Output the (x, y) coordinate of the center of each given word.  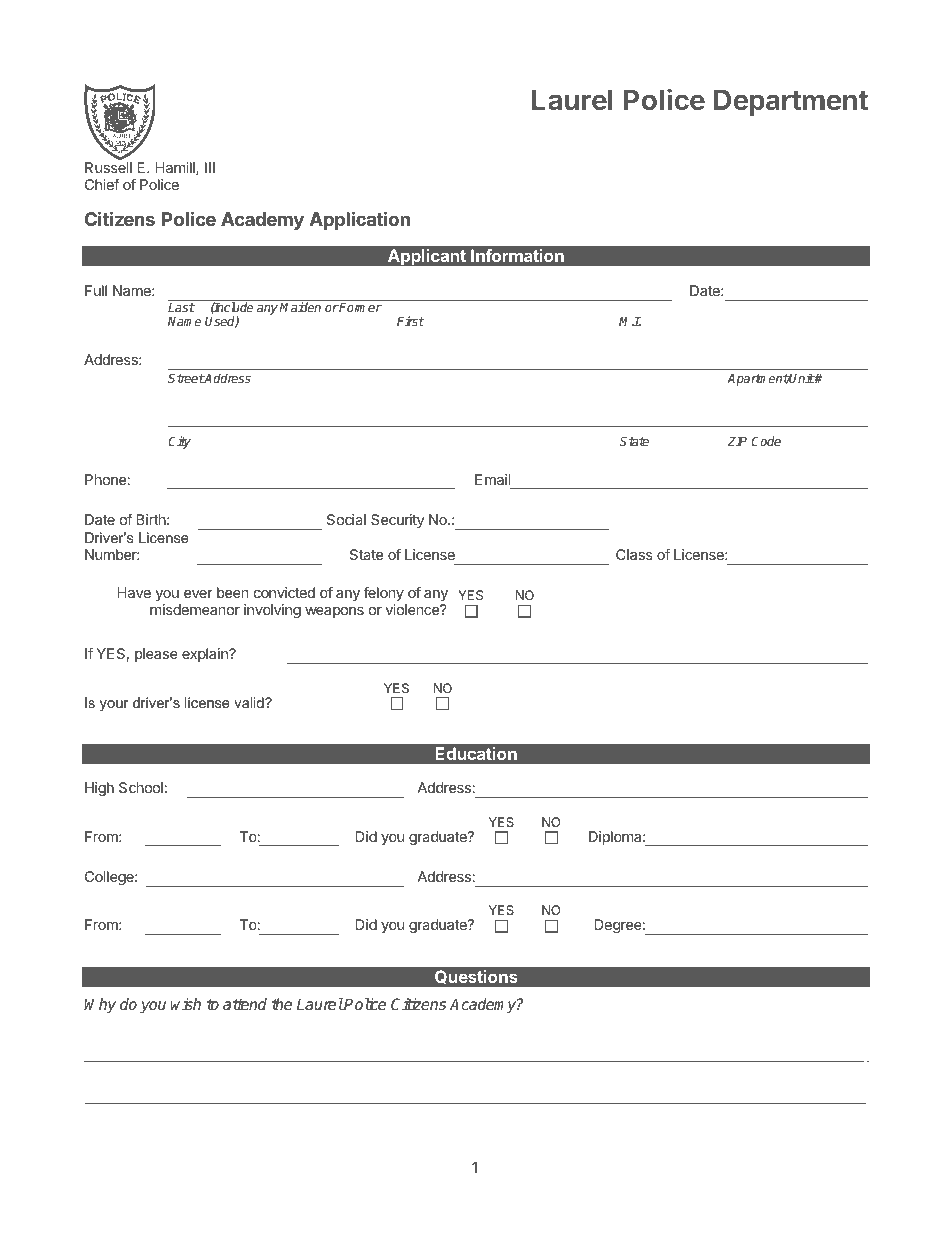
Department (791, 102)
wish (185, 1004)
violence (413, 609)
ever (198, 594)
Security (397, 521)
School (141, 787)
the (282, 1004)
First (411, 321)
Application (360, 220)
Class (634, 554)
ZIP (737, 441)
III (210, 167)
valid (250, 702)
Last (181, 307)
